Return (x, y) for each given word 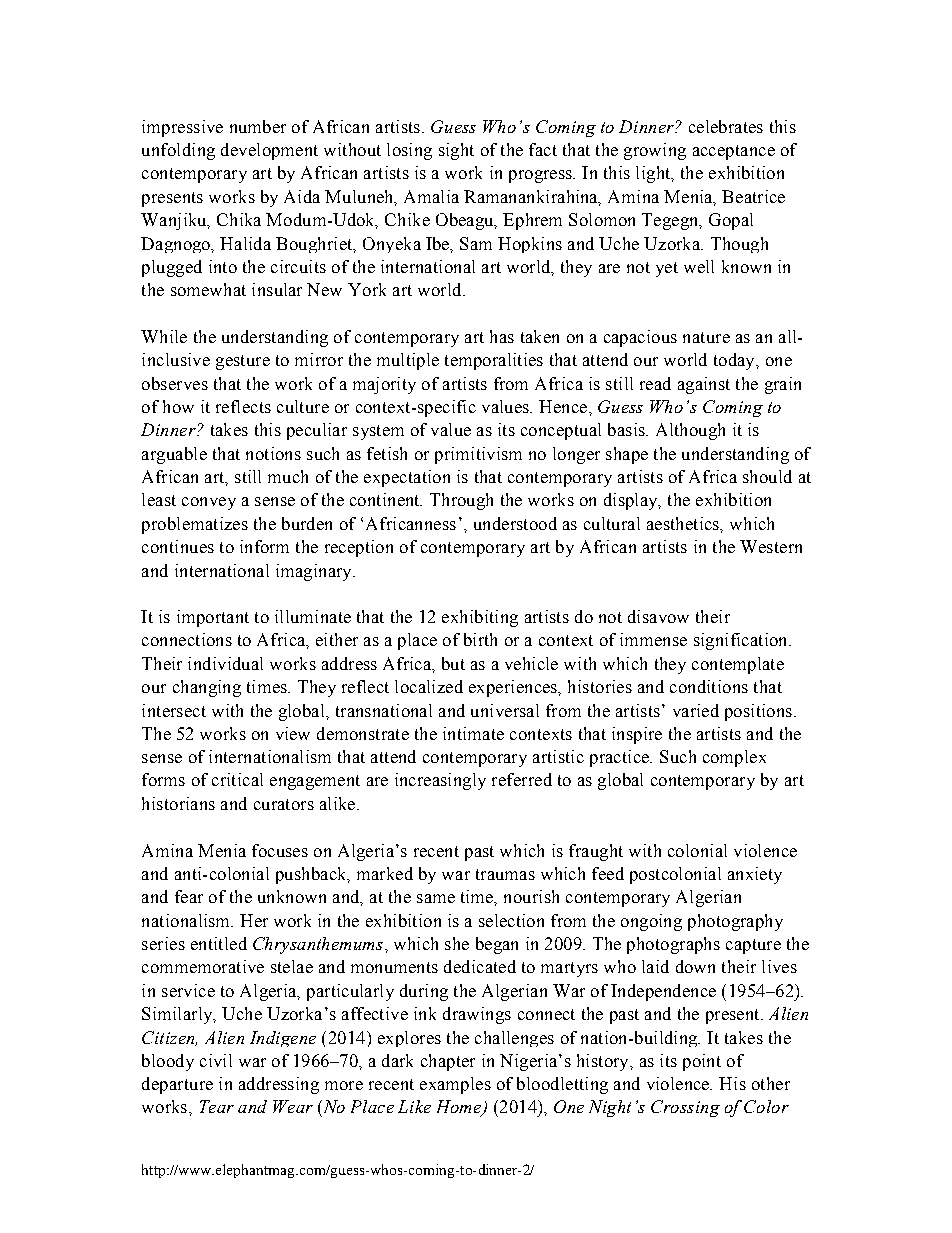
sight (456, 151)
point (702, 1062)
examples (455, 1085)
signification (742, 641)
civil (216, 1060)
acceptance (734, 152)
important (213, 618)
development (269, 151)
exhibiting (480, 618)
